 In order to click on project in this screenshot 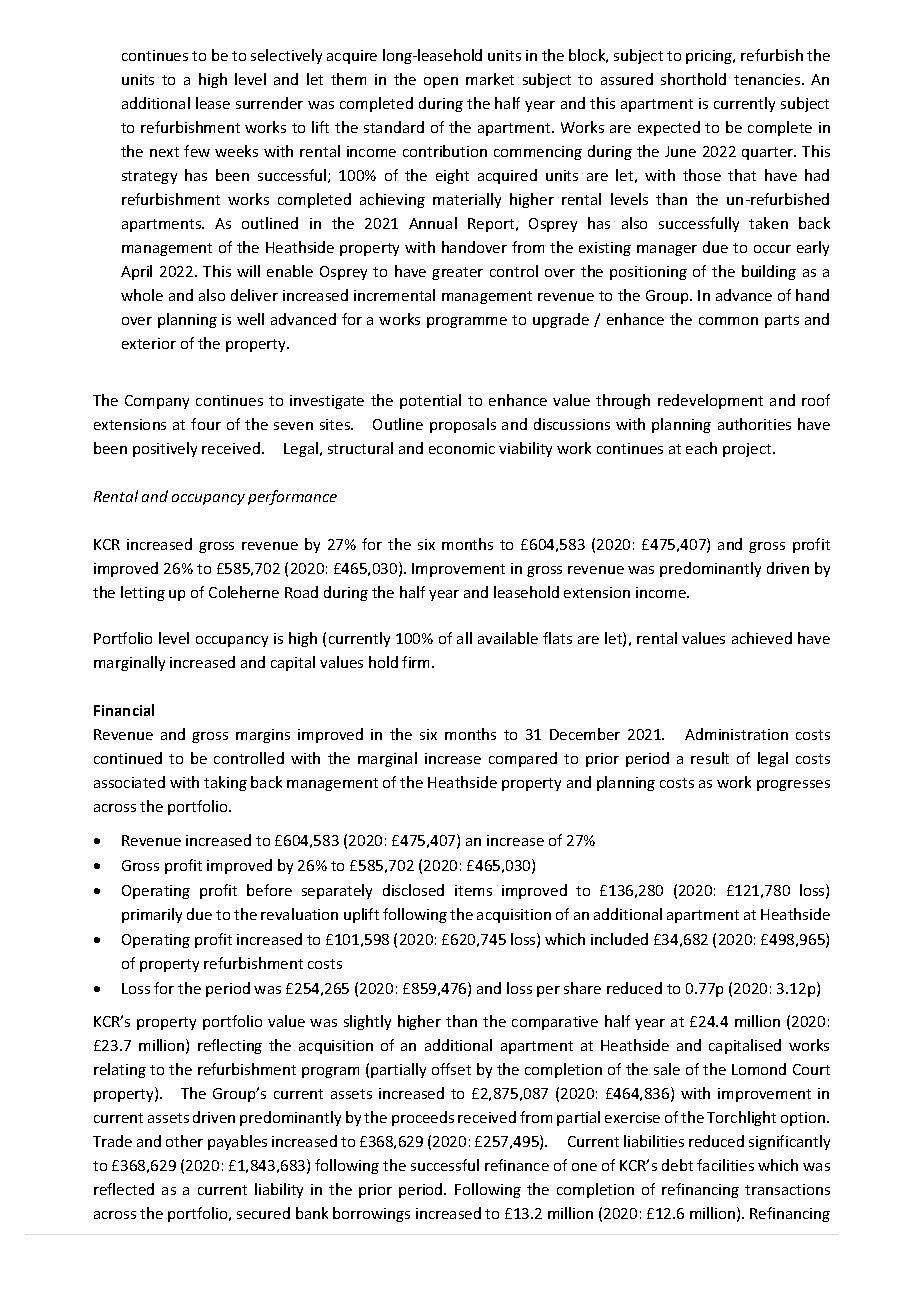, I will do `click(748, 450)`.
